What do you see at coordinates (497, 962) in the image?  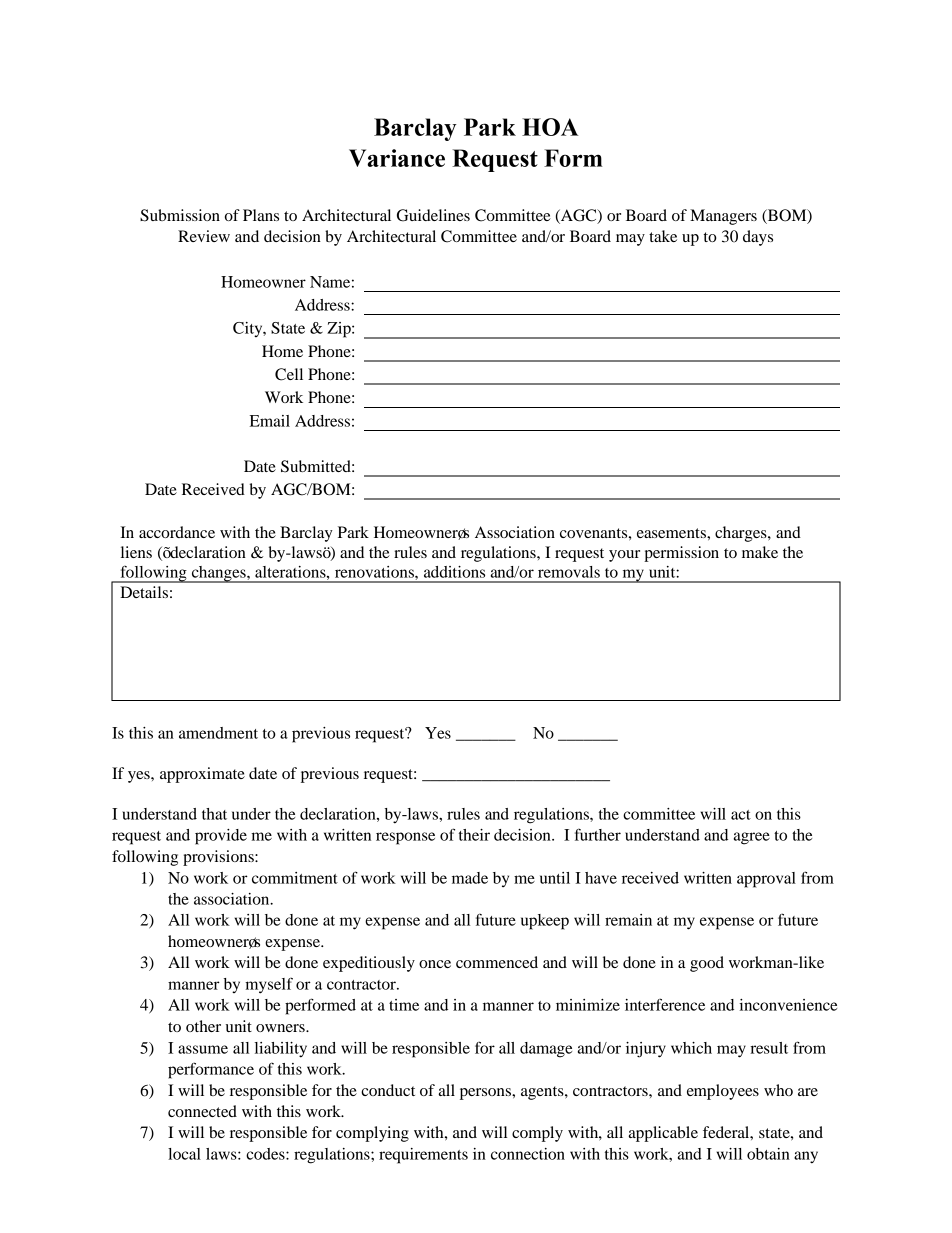 I see `commenced` at bounding box center [497, 962].
